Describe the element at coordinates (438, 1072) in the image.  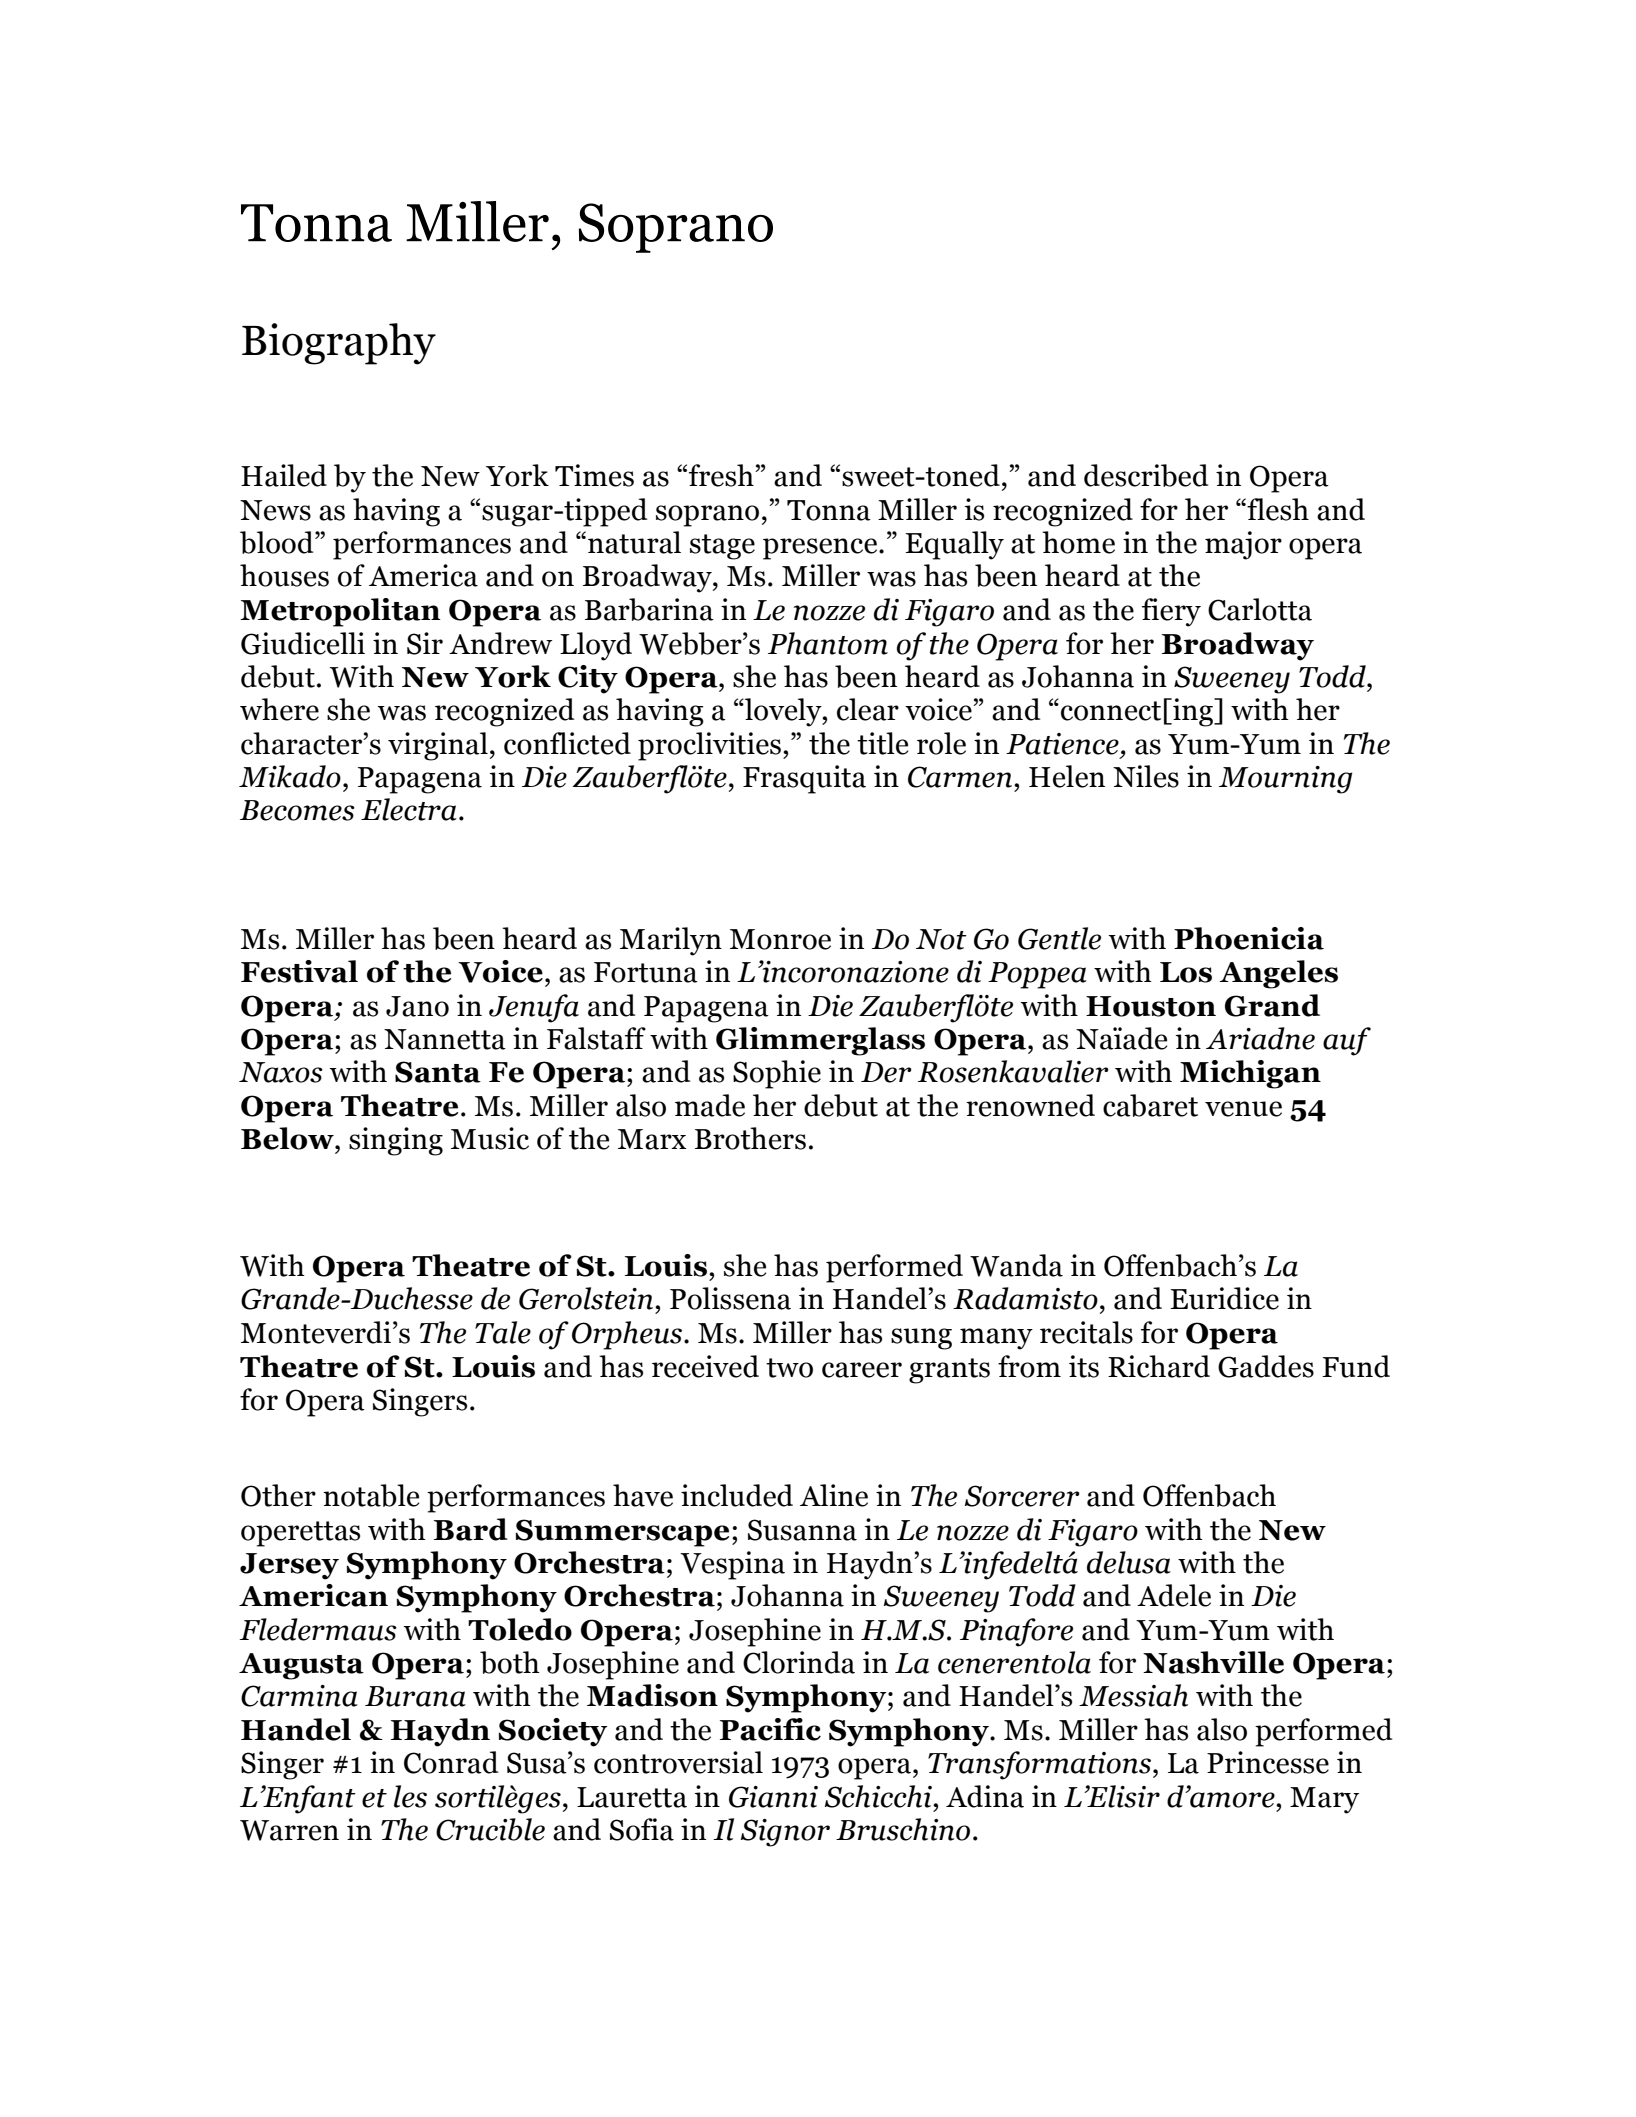
I see `Santa` at that location.
